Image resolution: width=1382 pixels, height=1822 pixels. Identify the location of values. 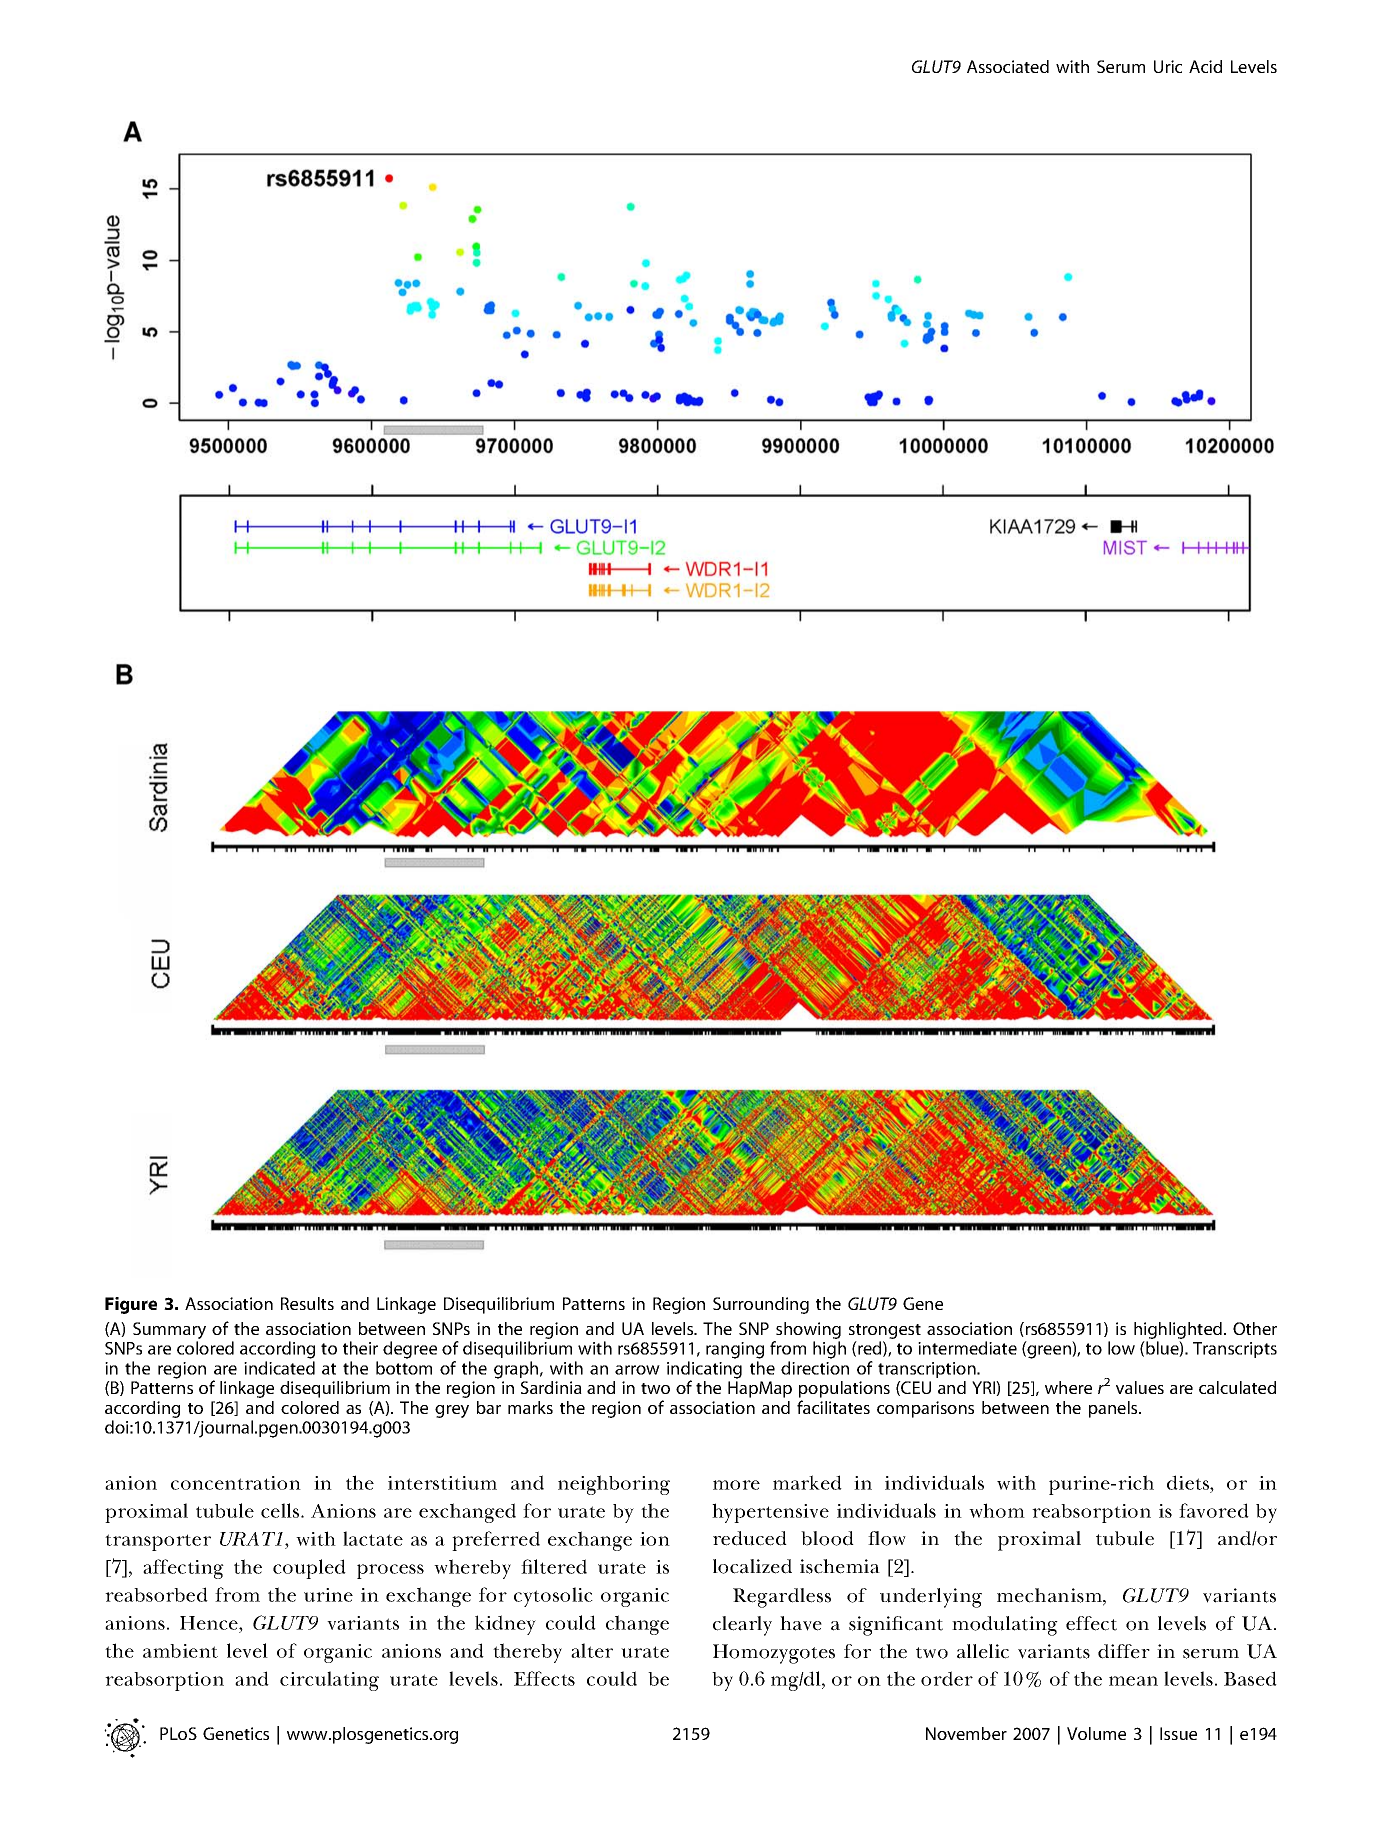
(1140, 1387).
